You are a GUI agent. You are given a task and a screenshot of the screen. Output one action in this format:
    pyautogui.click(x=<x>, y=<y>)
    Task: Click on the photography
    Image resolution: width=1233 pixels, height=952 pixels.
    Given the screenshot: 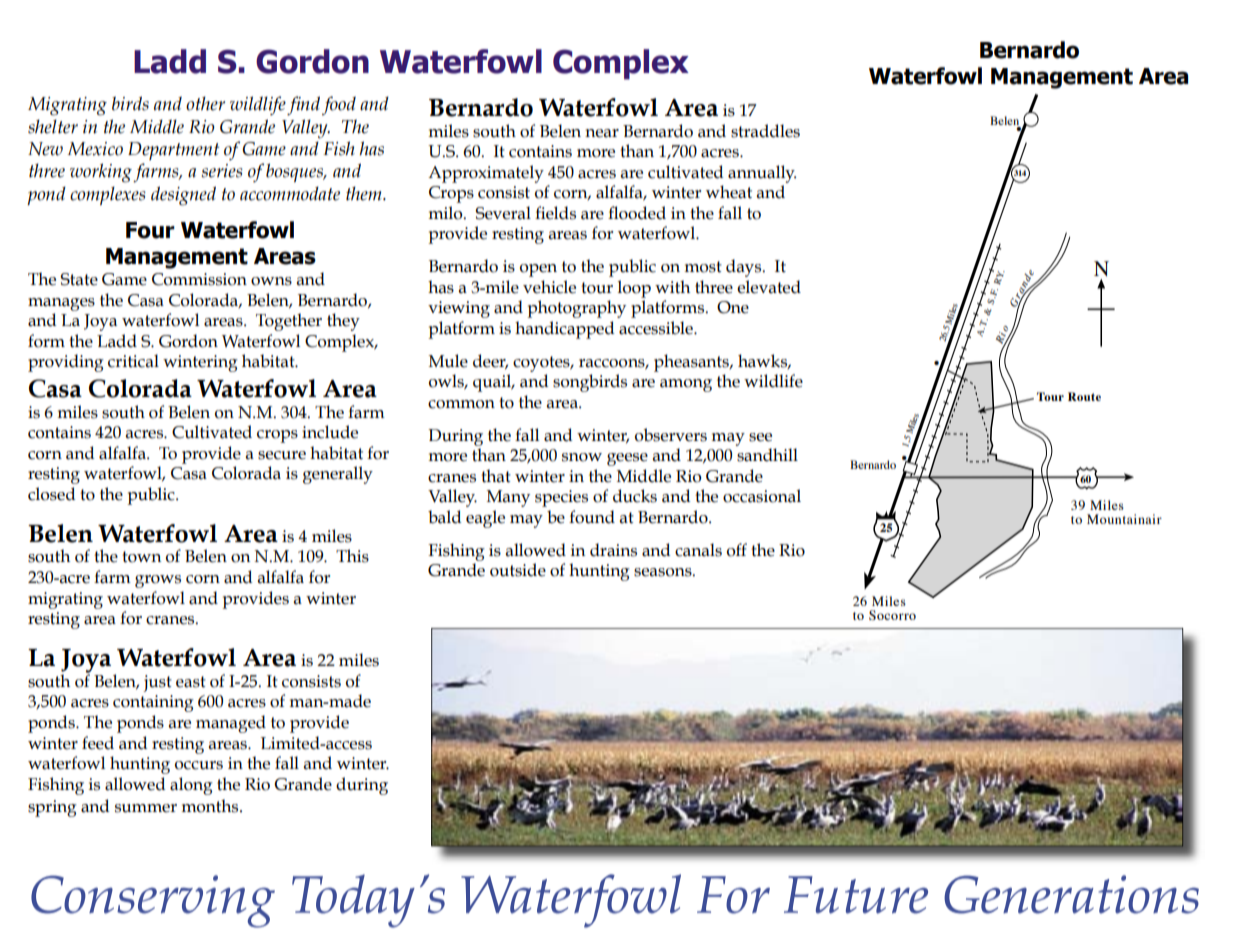 What is the action you would take?
    pyautogui.click(x=576, y=309)
